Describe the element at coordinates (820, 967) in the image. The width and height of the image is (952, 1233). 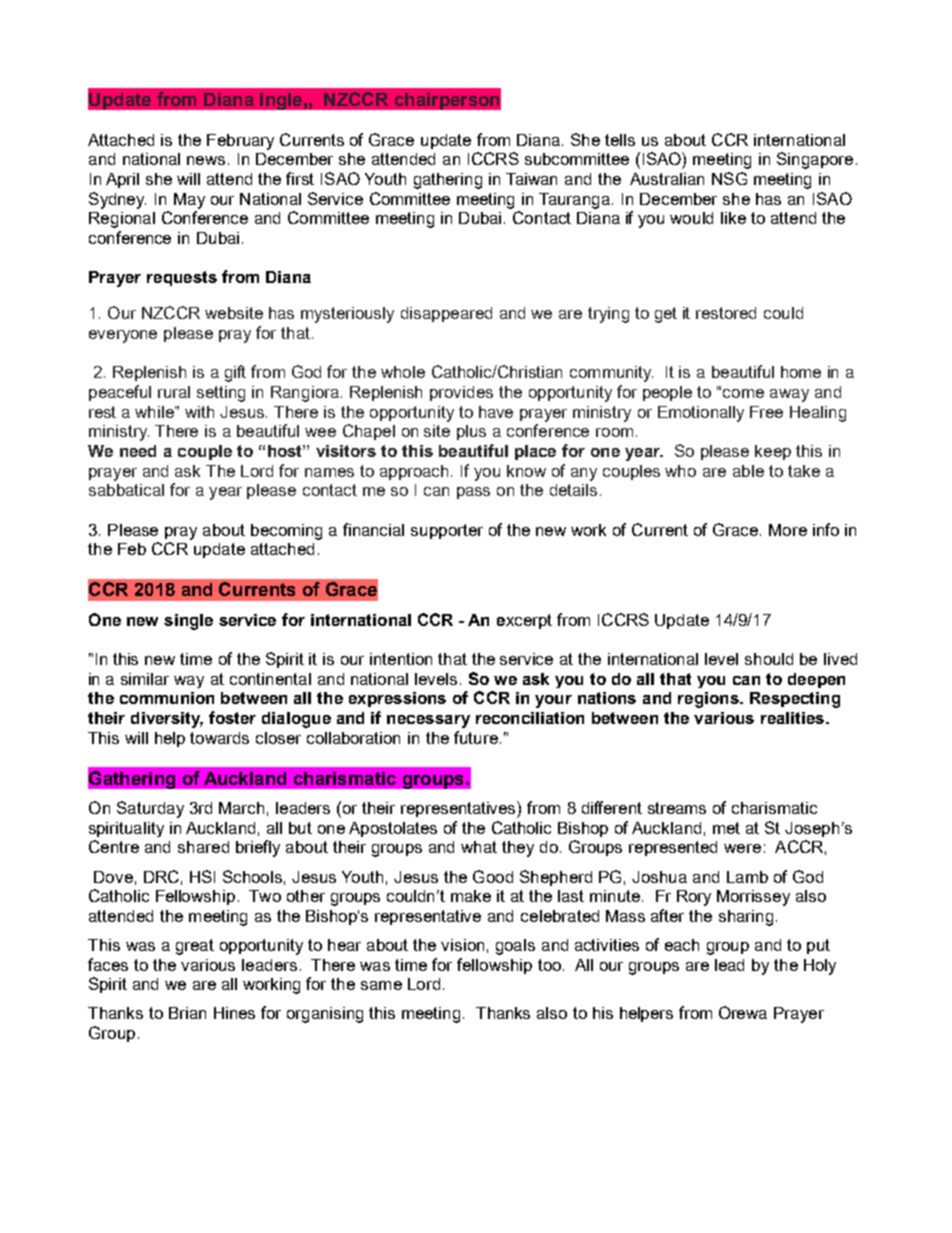
I see `Holy` at that location.
